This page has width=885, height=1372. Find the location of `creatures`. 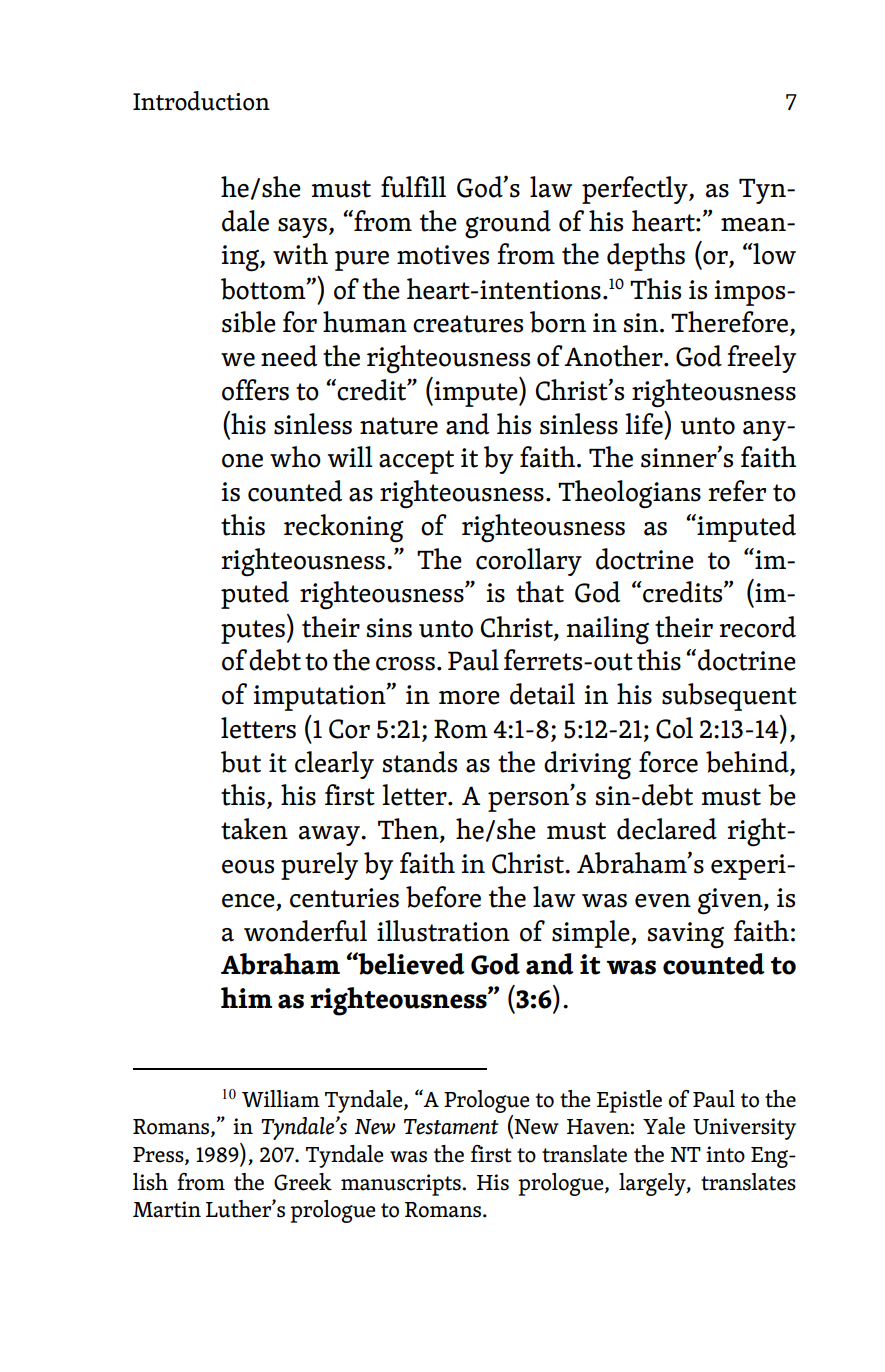

creatures is located at coordinates (468, 324).
